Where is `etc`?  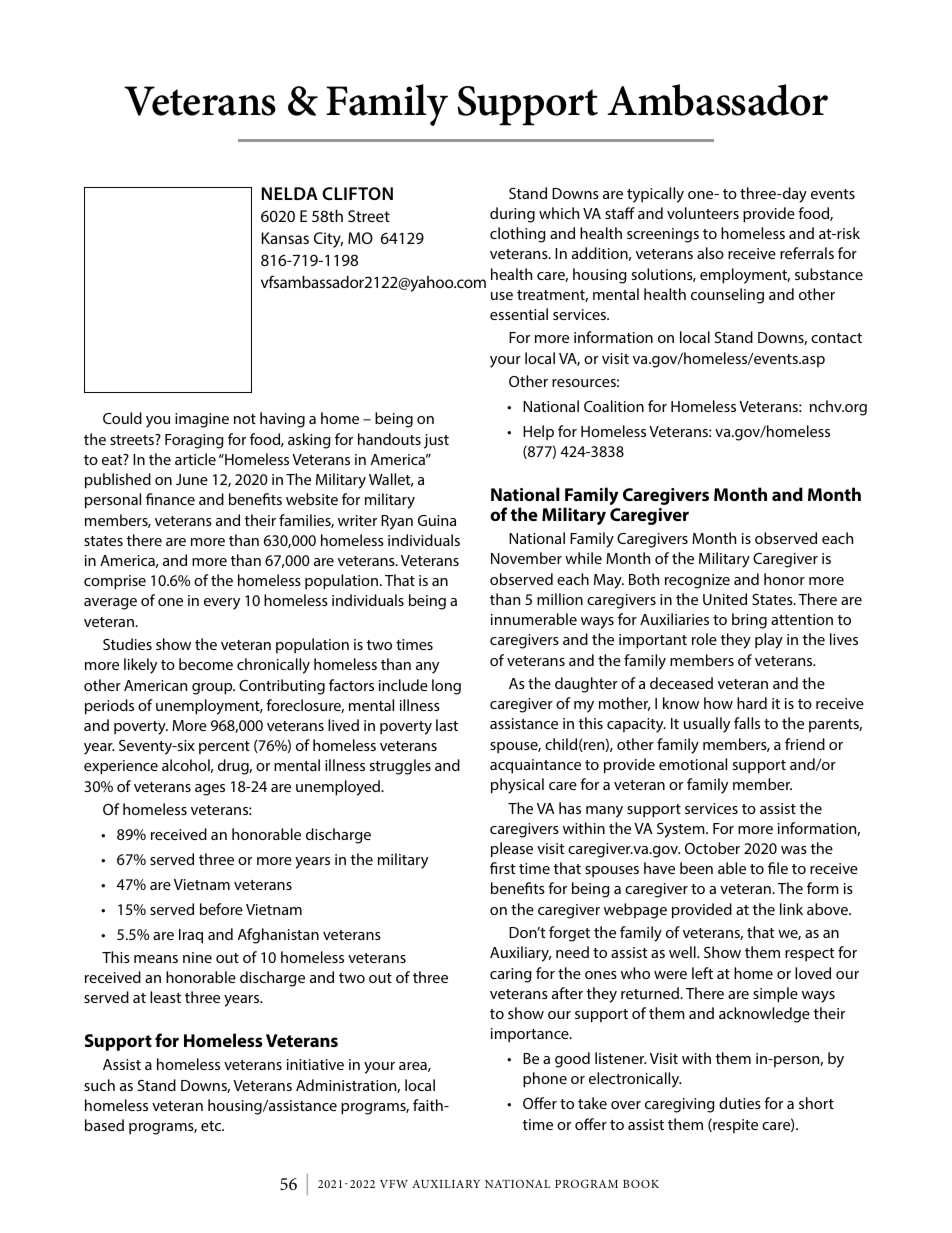
etc is located at coordinates (212, 1126).
